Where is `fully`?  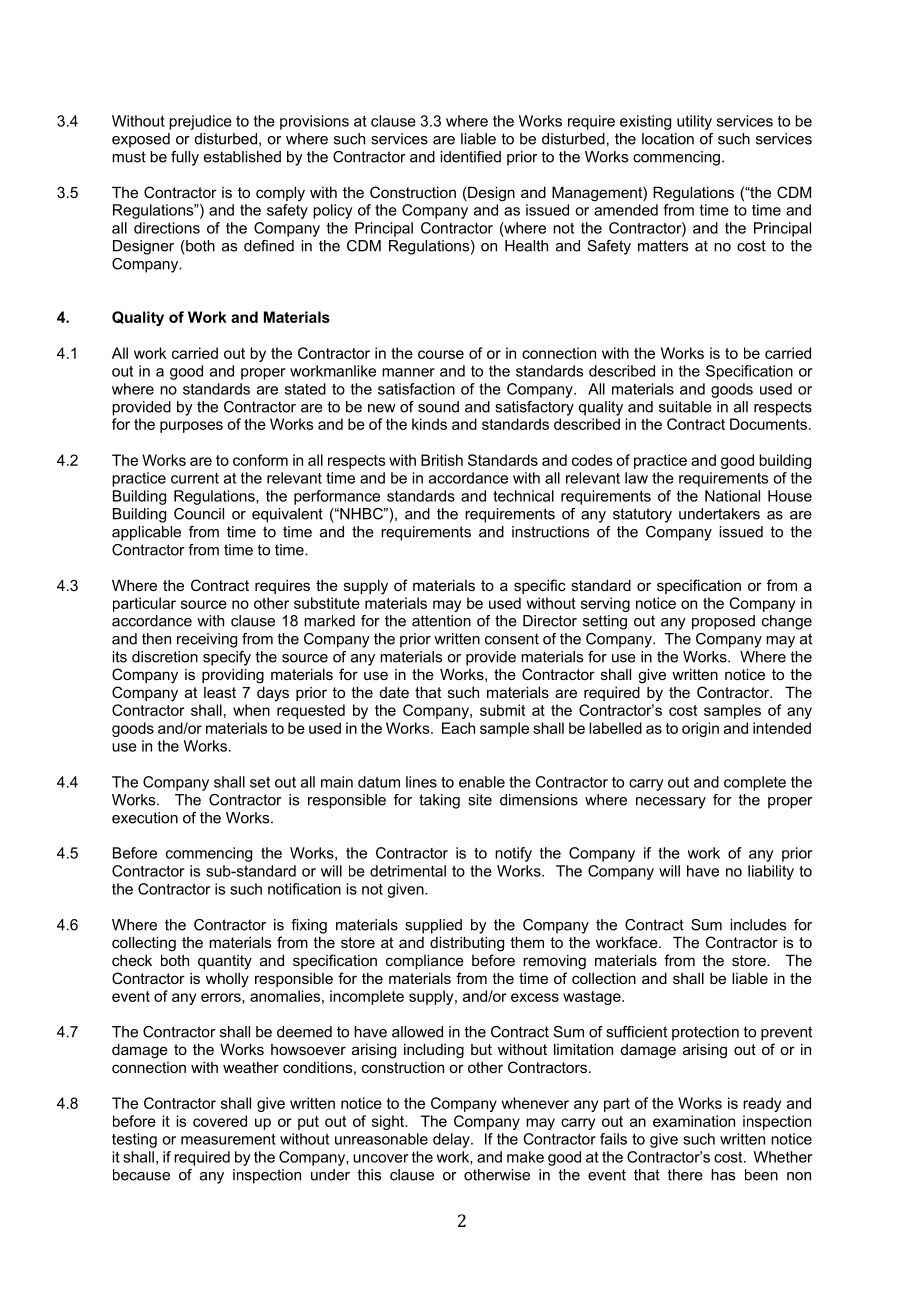 fully is located at coordinates (185, 158).
